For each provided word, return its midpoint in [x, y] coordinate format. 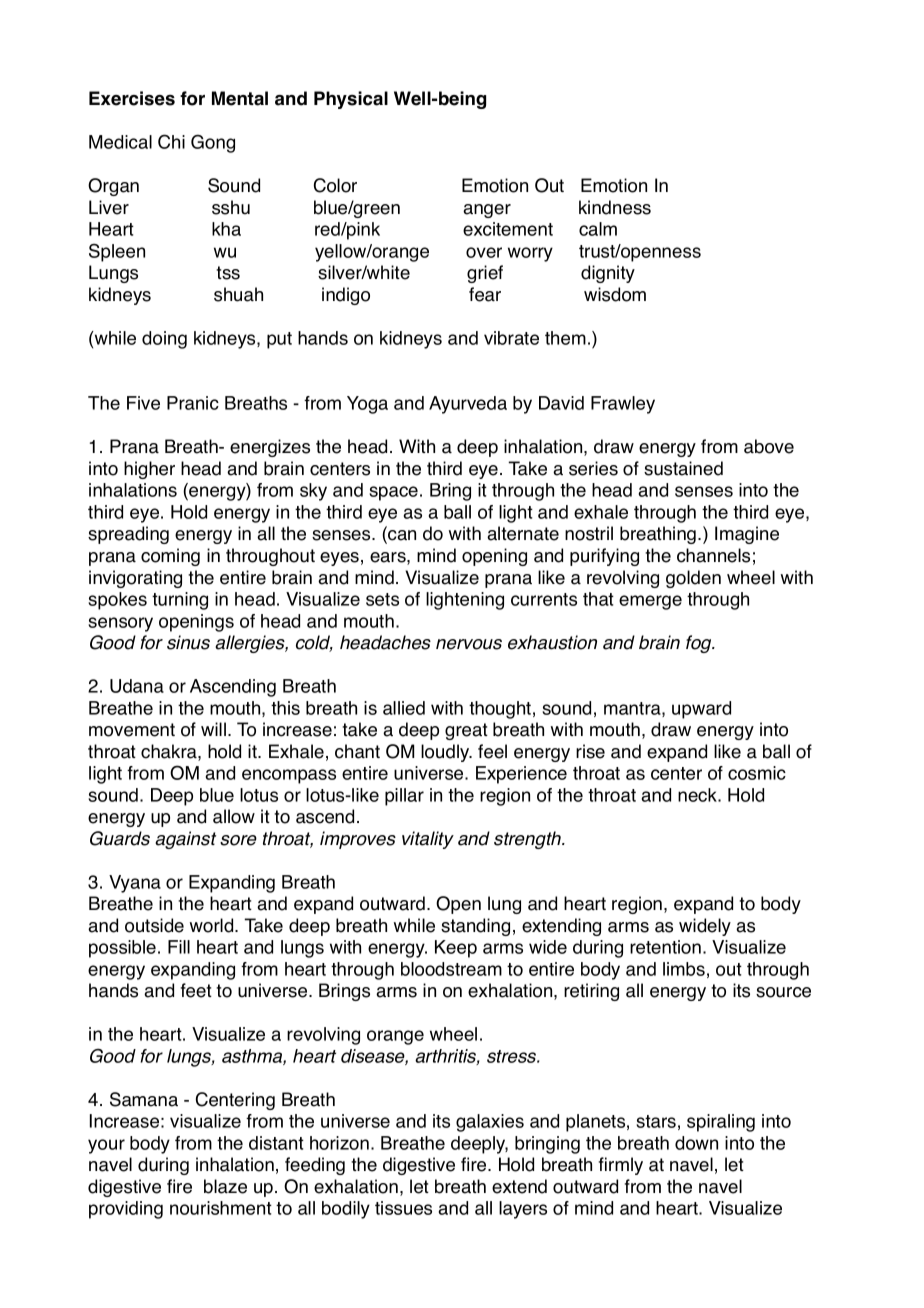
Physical [351, 100]
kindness [615, 207]
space [393, 493]
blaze [225, 1186]
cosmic [757, 773]
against [185, 840]
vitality [428, 840]
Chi [171, 141]
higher [149, 470]
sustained [683, 468]
